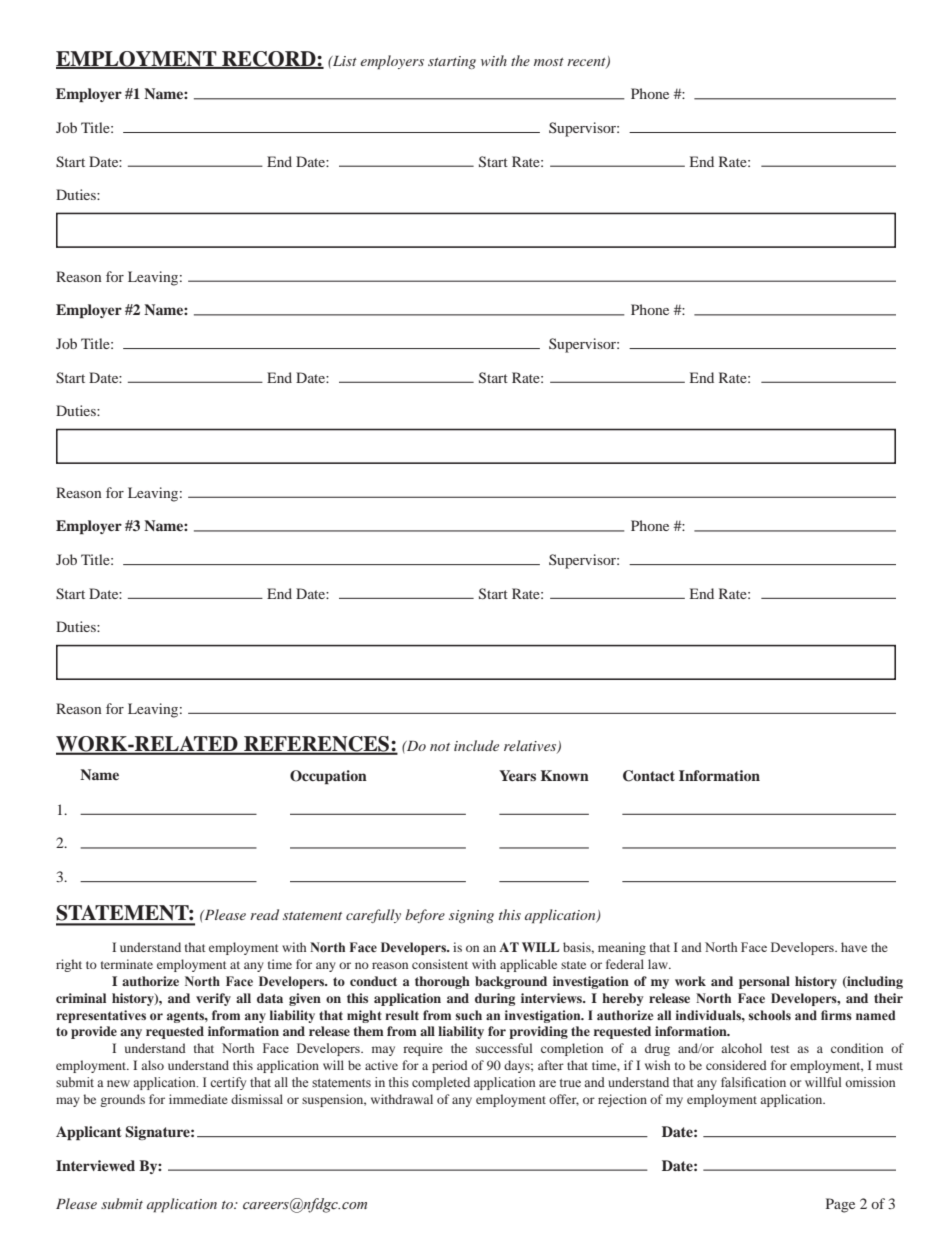 The width and height of the document is (952, 1233). What do you see at coordinates (122, 1203) in the document?
I see `submit` at bounding box center [122, 1203].
